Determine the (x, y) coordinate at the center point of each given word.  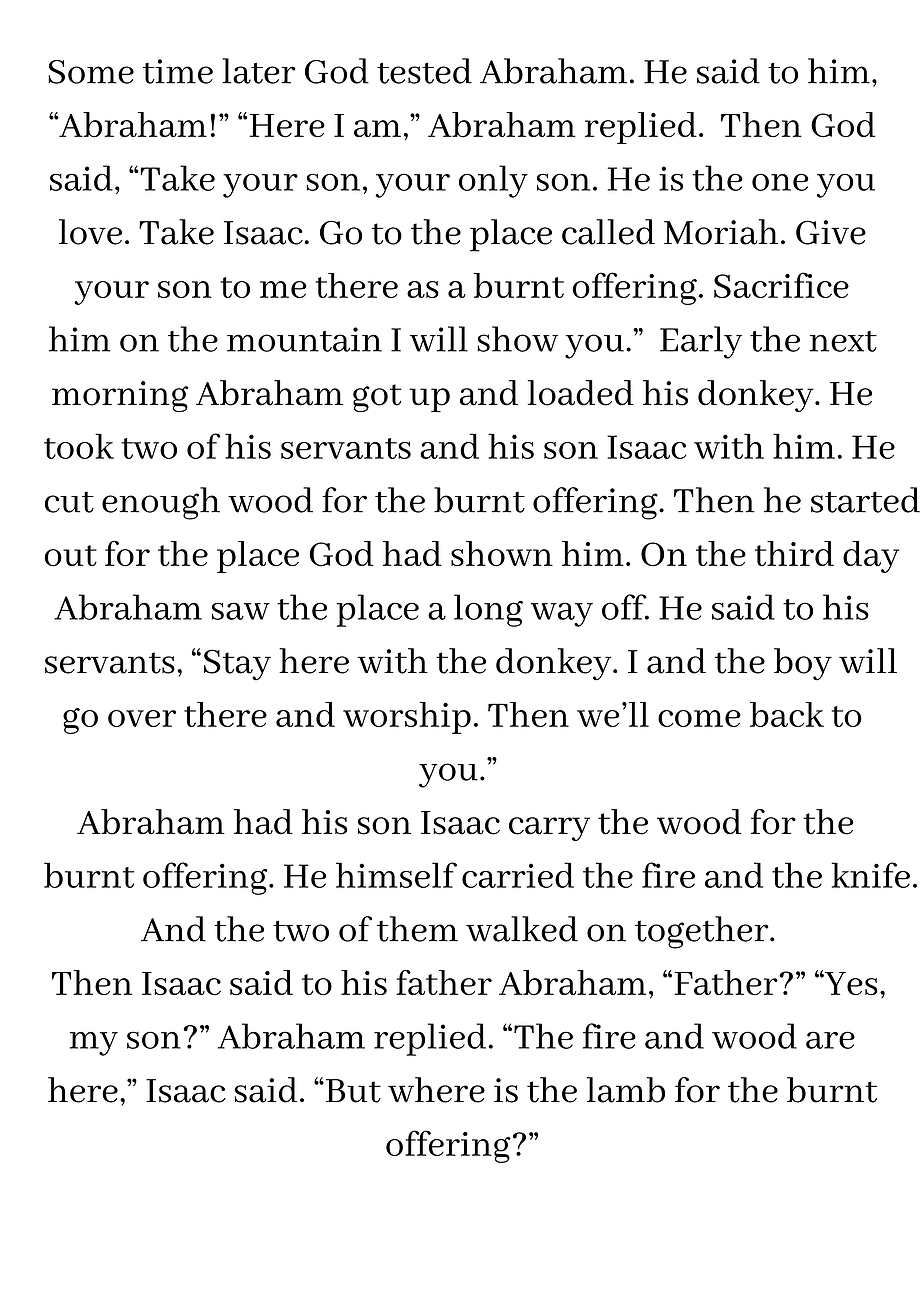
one (780, 182)
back (787, 714)
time (178, 71)
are (830, 1040)
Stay (237, 665)
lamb (626, 1090)
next (843, 341)
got (377, 398)
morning (120, 396)
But (353, 1091)
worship (407, 718)
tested (424, 71)
